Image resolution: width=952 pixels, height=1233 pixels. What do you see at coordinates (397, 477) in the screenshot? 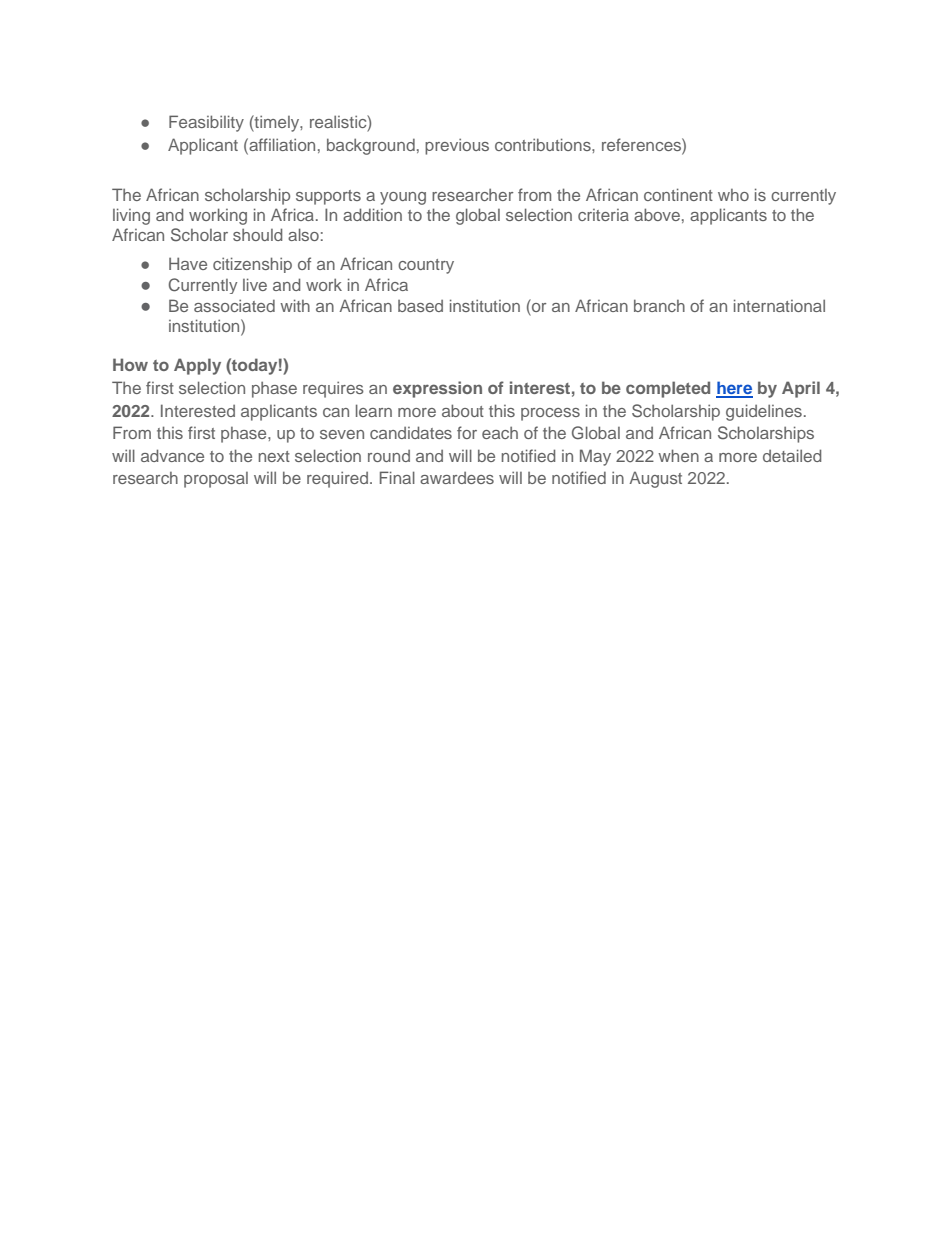
I see `Final` at bounding box center [397, 477].
